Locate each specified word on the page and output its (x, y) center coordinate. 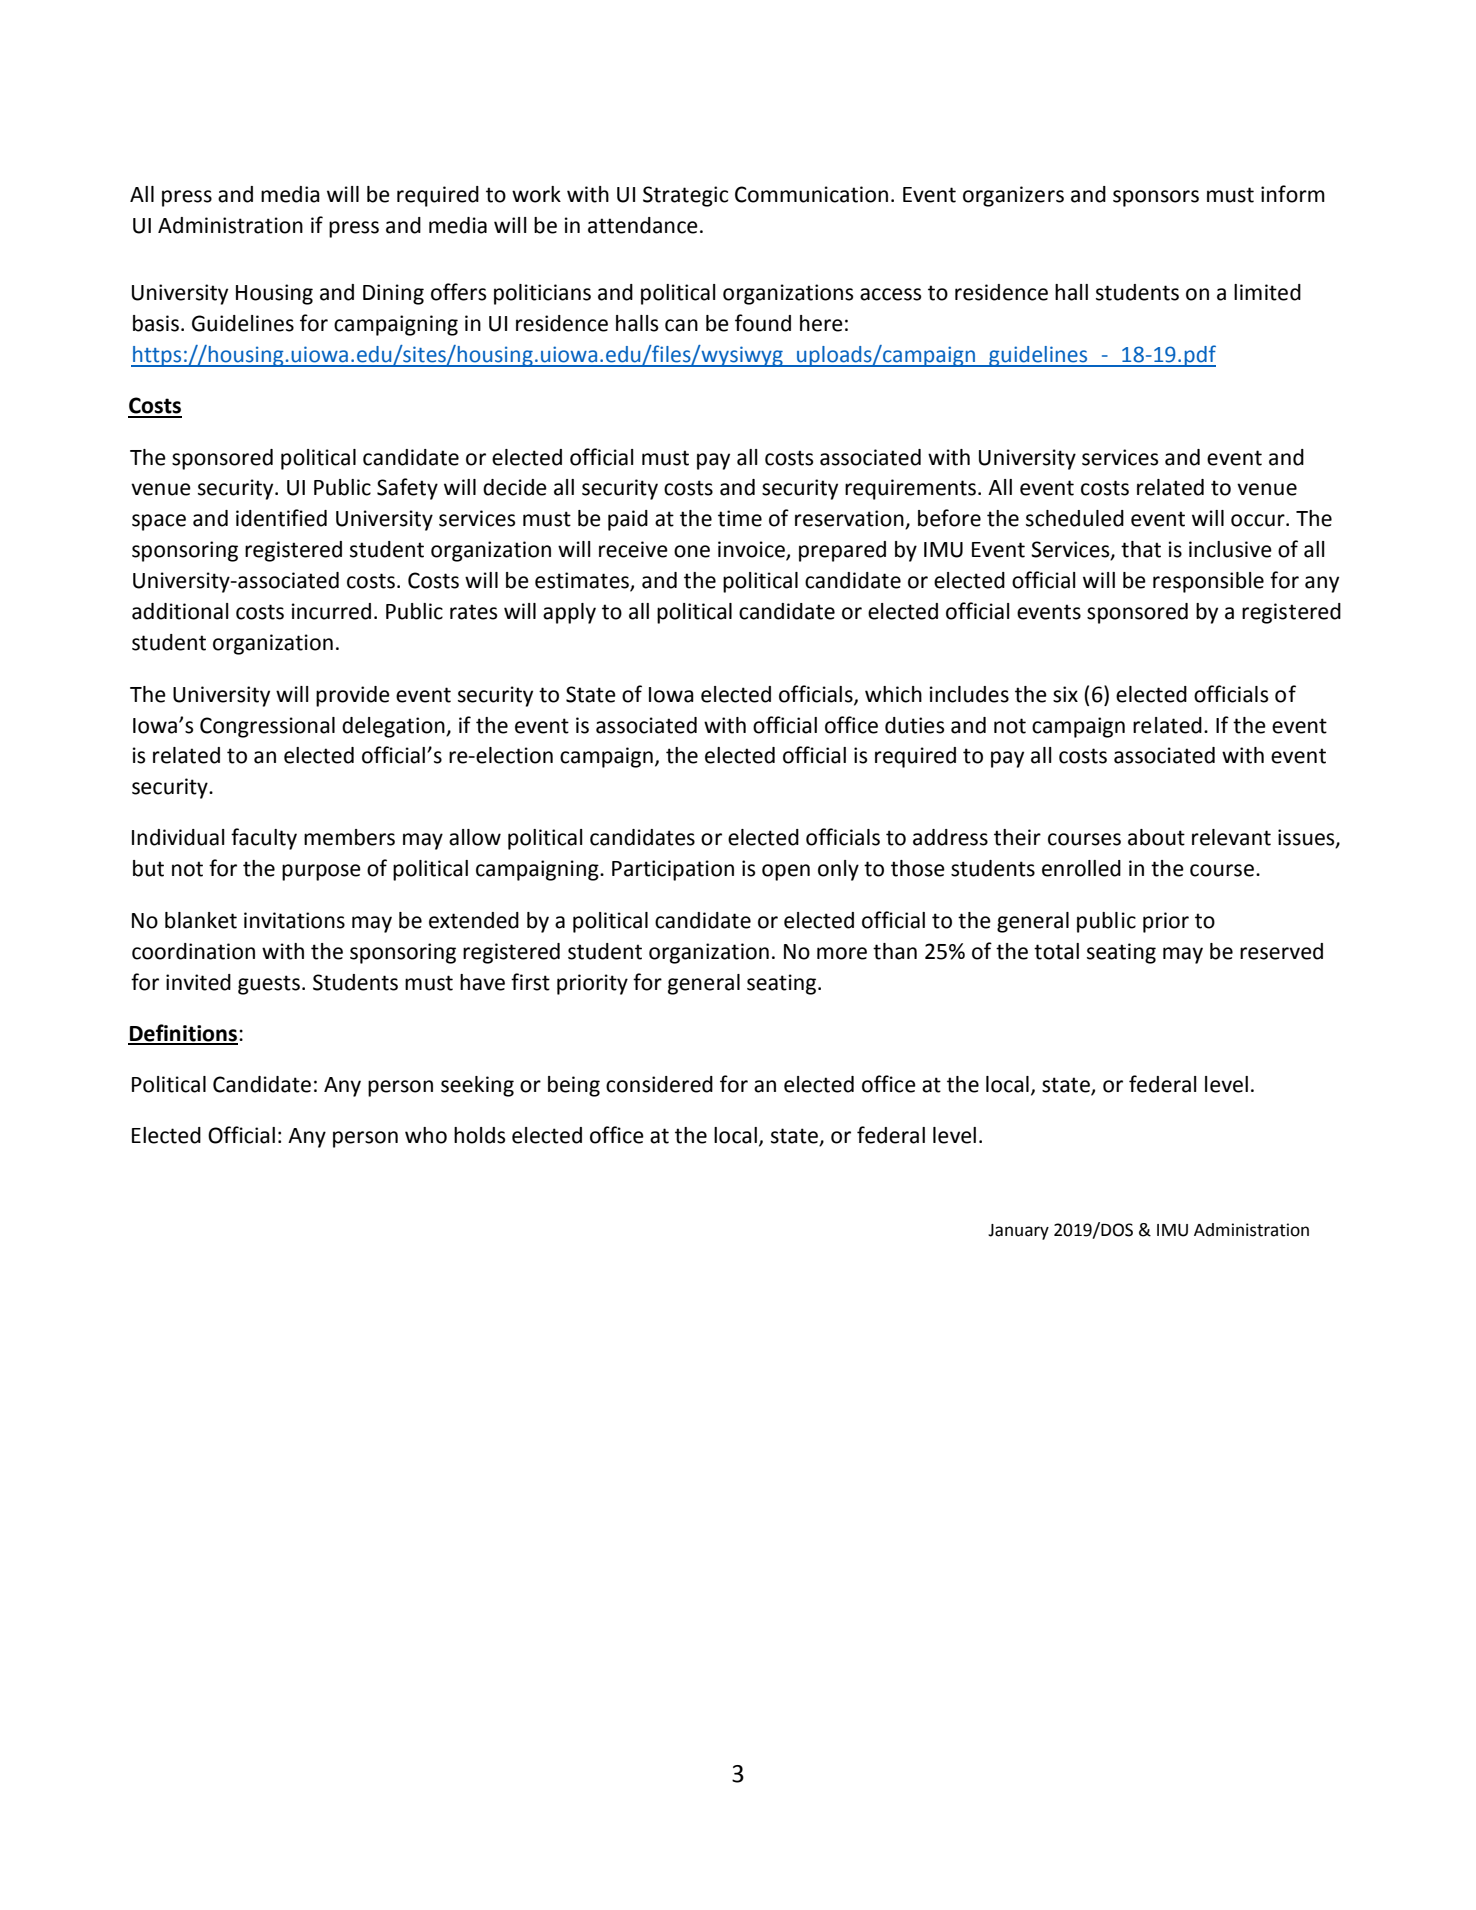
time (740, 518)
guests (269, 985)
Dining (393, 294)
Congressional (267, 727)
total (1056, 951)
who (426, 1135)
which (893, 694)
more (842, 953)
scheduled (1075, 518)
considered (659, 1084)
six (1065, 694)
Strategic (685, 196)
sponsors (1156, 198)
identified (281, 518)
